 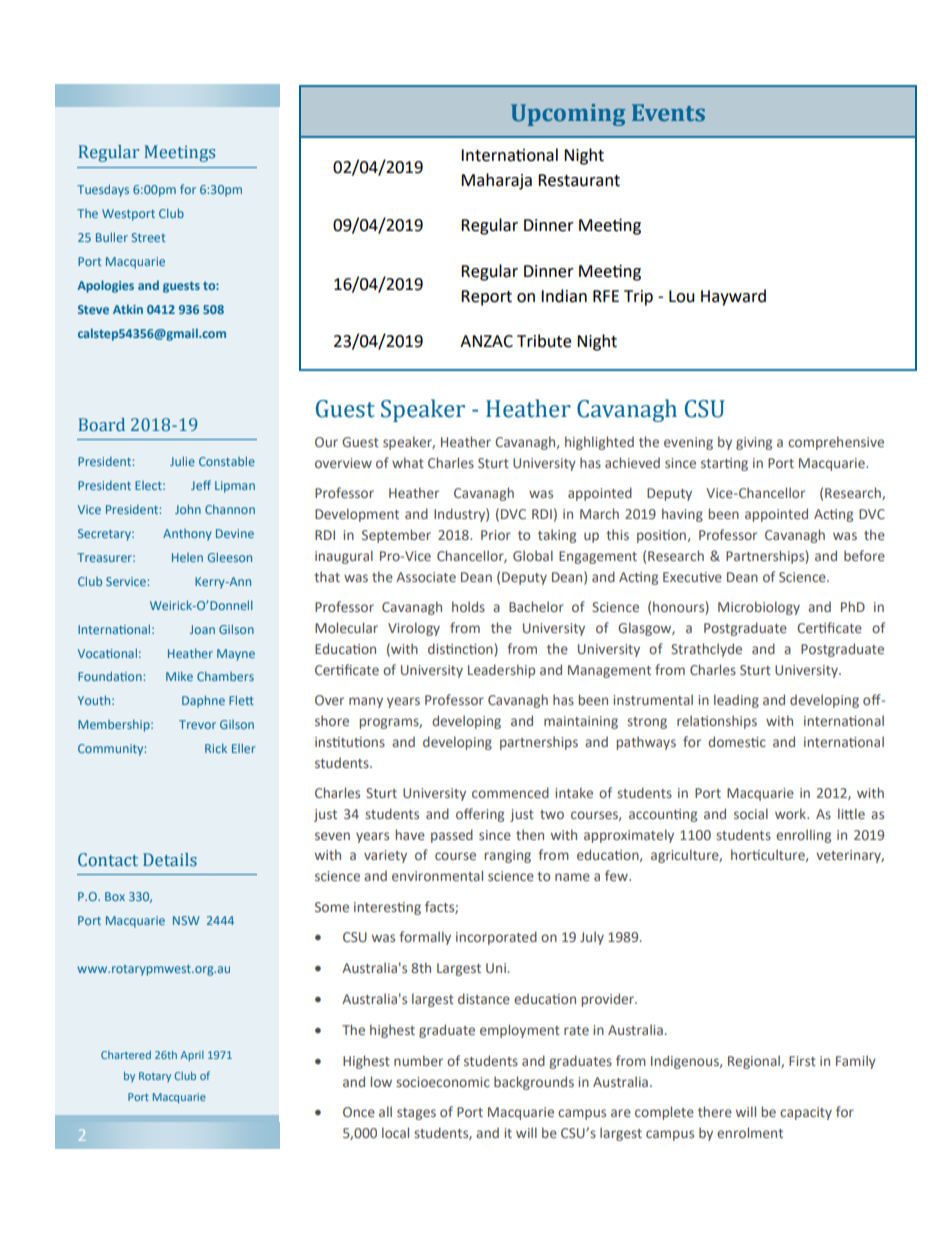 What do you see at coordinates (103, 190) in the document?
I see `Tuesdays` at bounding box center [103, 190].
